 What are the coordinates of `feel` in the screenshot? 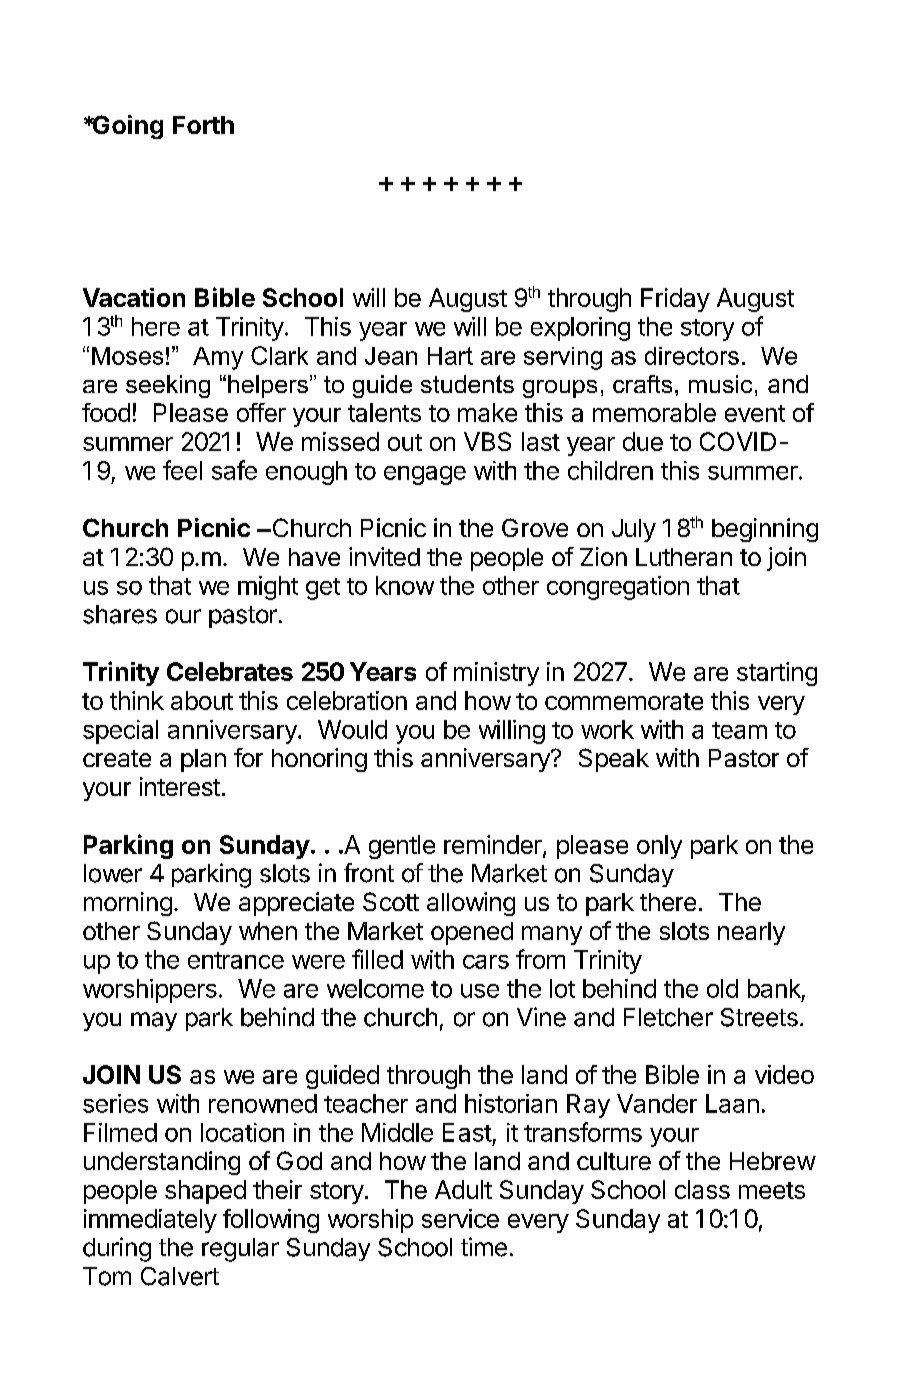 It's located at (182, 470).
